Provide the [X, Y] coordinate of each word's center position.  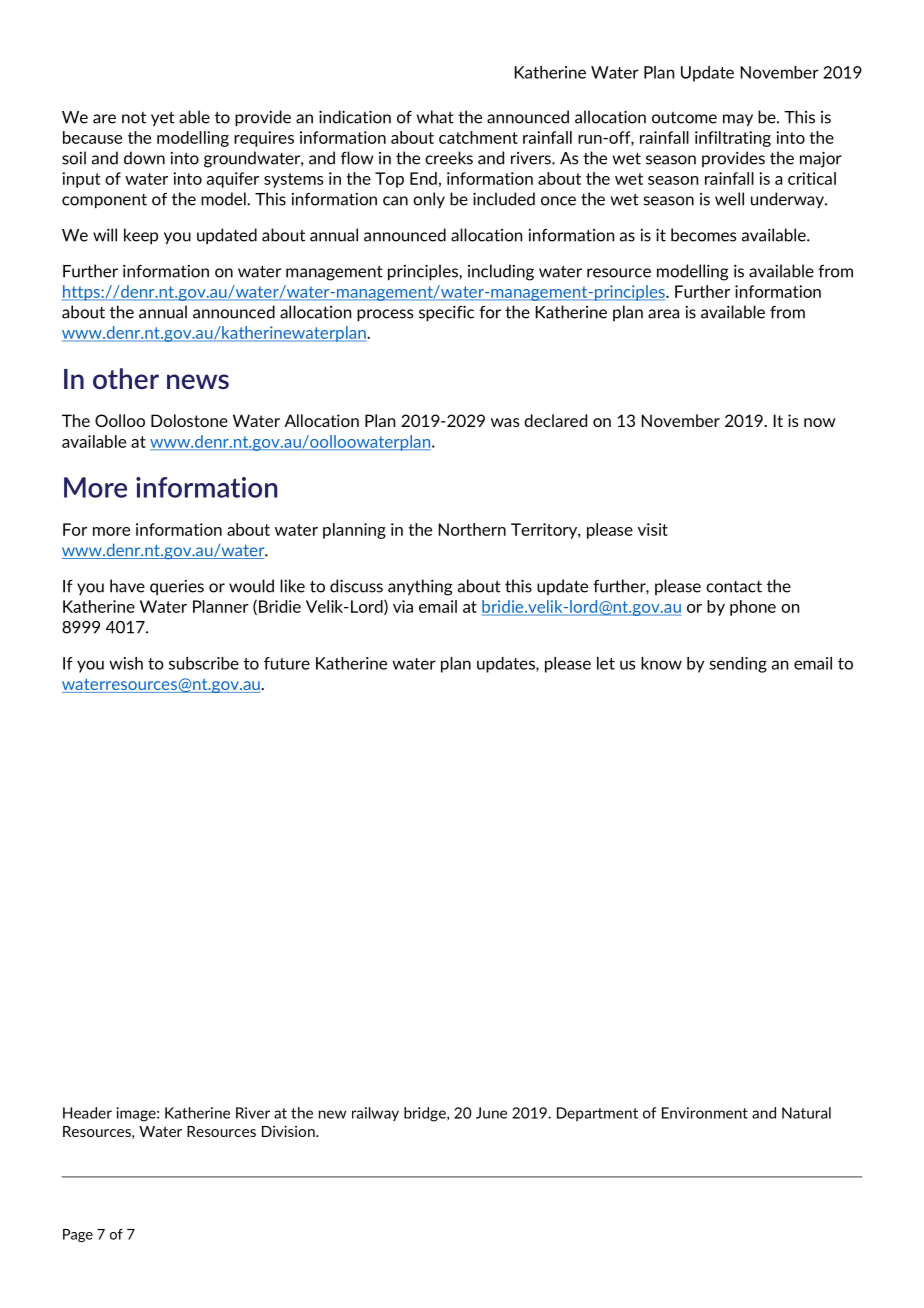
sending [738, 665]
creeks [449, 158]
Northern [472, 529]
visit [653, 529]
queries [177, 587]
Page [78, 1235]
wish [126, 663]
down [144, 158]
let [606, 663]
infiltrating [733, 139]
